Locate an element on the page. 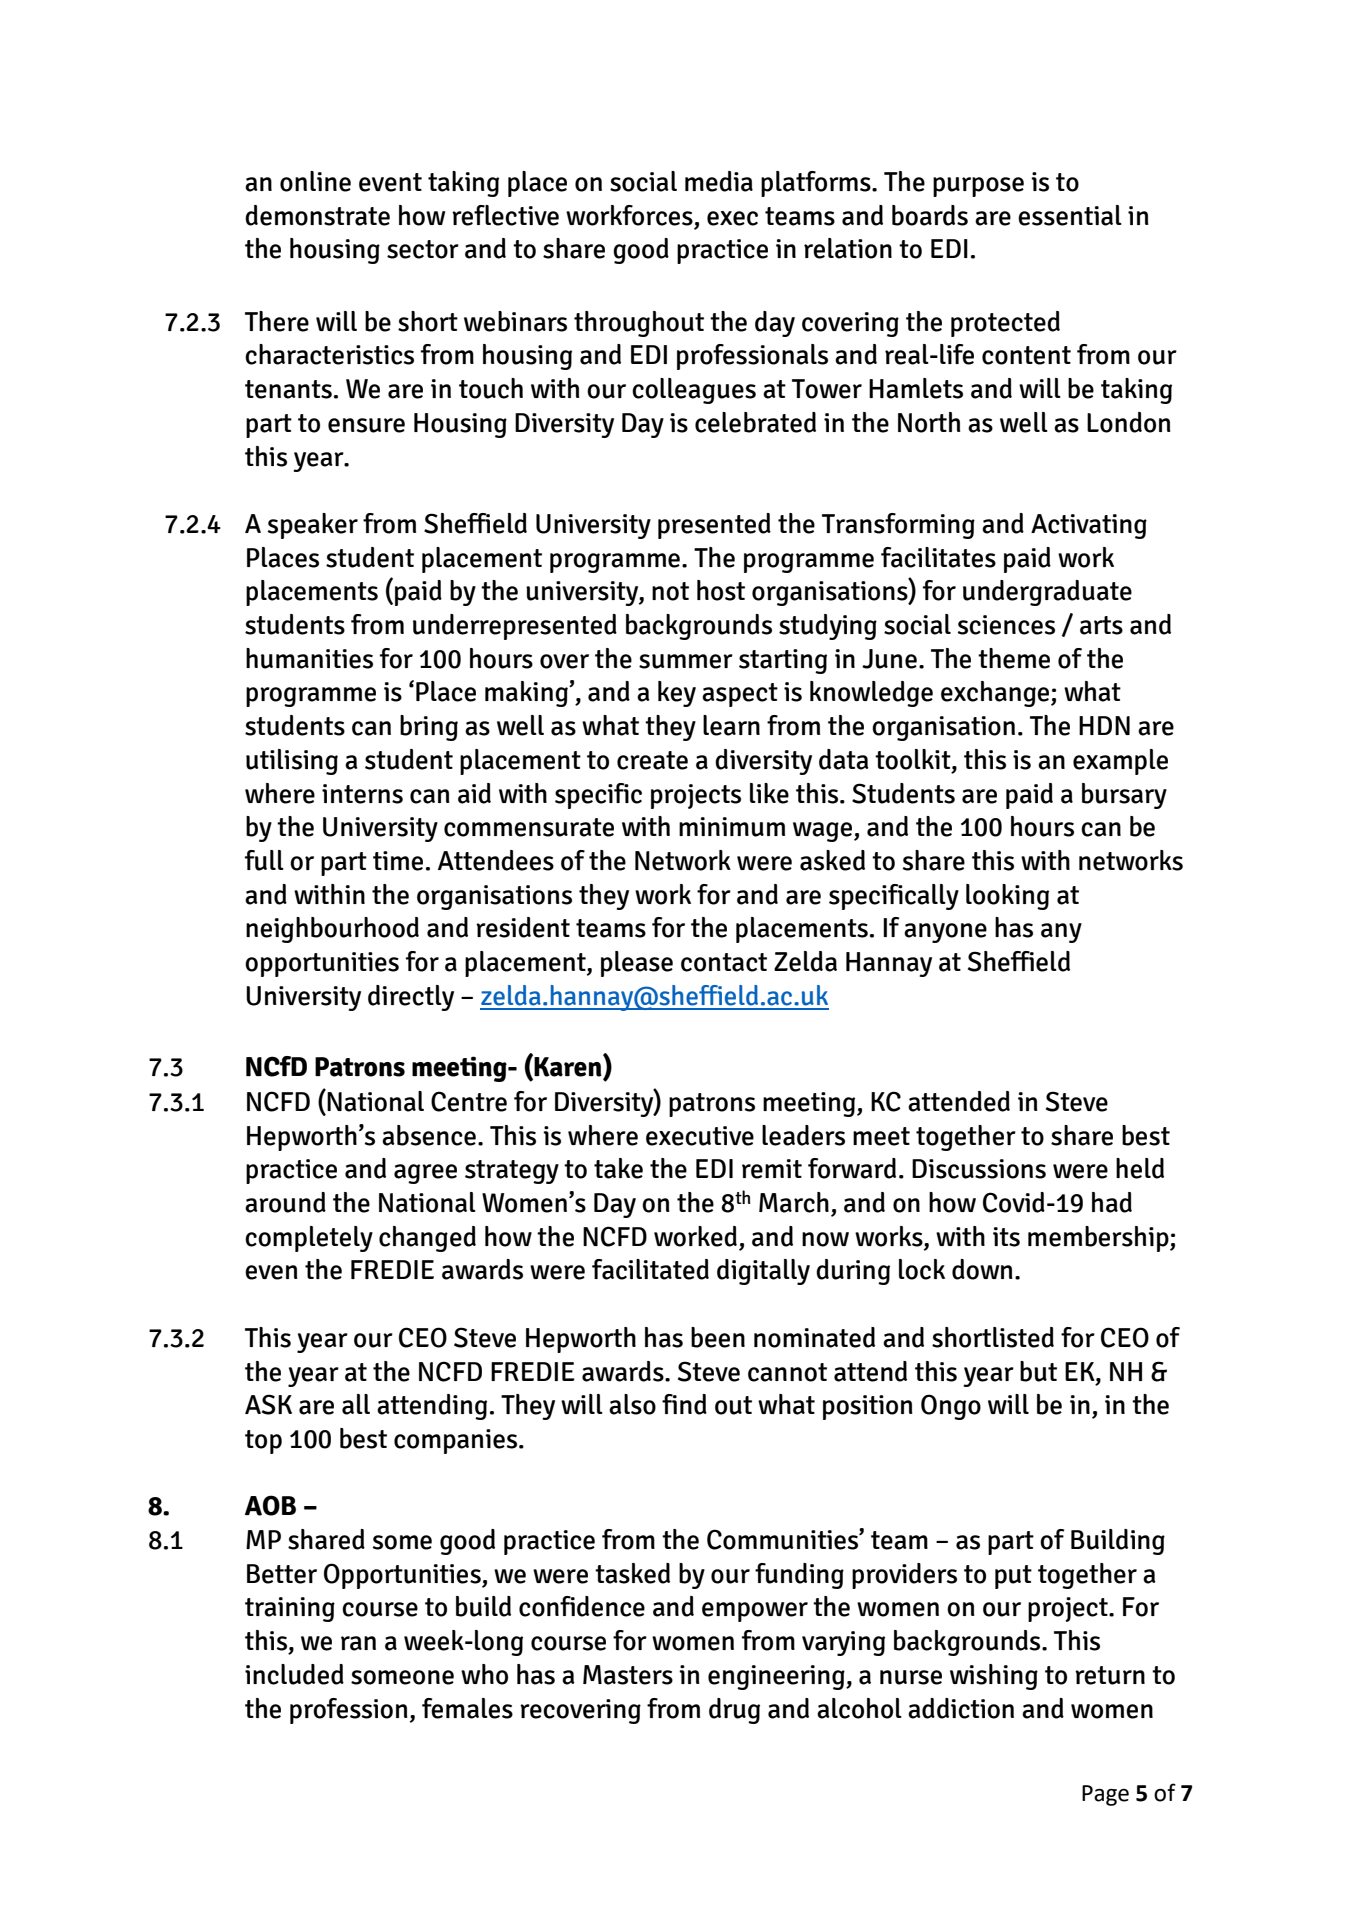 The width and height of the image is (1357, 1919). media is located at coordinates (719, 181).
